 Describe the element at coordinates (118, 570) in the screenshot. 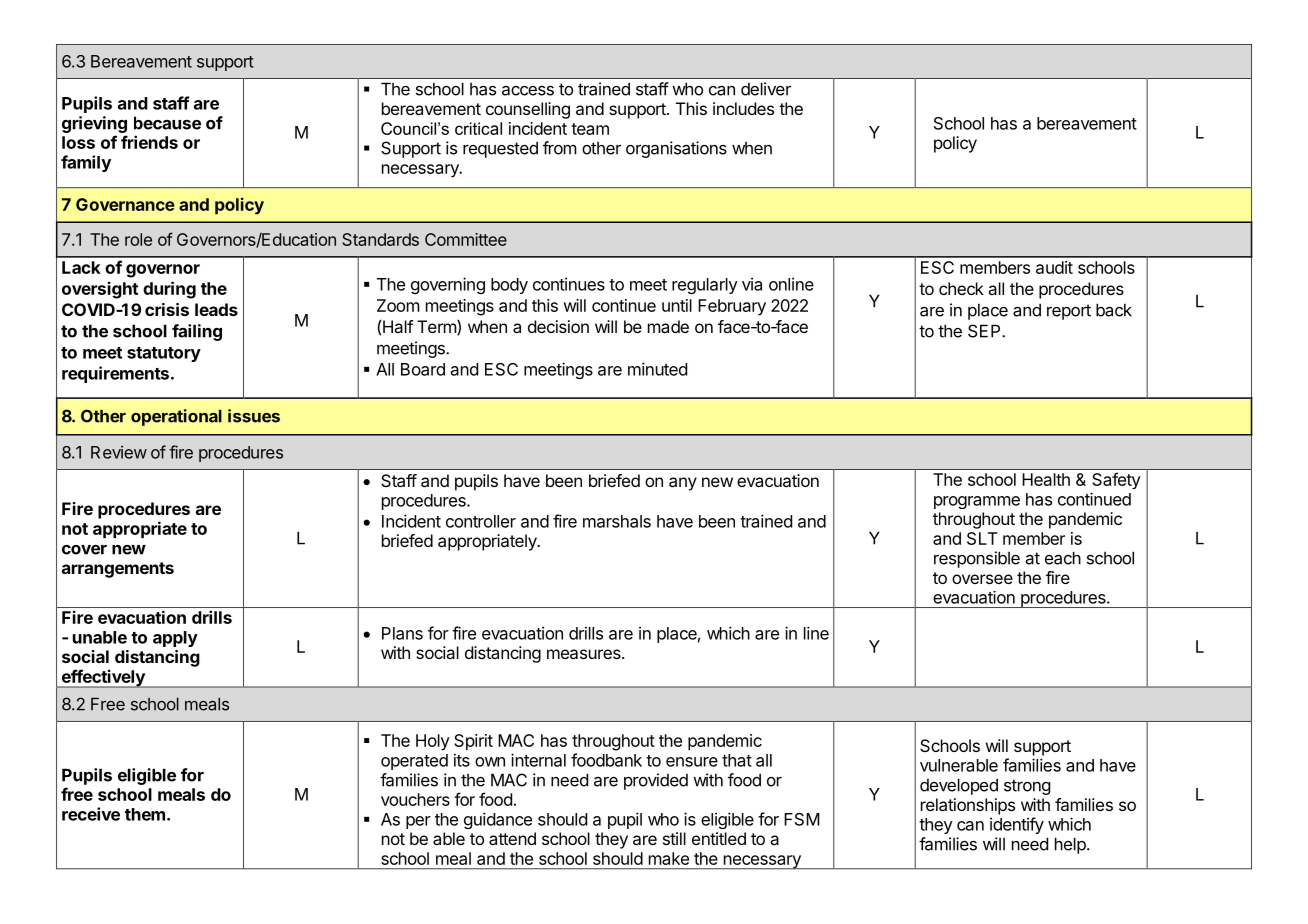

I see `arrangements` at that location.
